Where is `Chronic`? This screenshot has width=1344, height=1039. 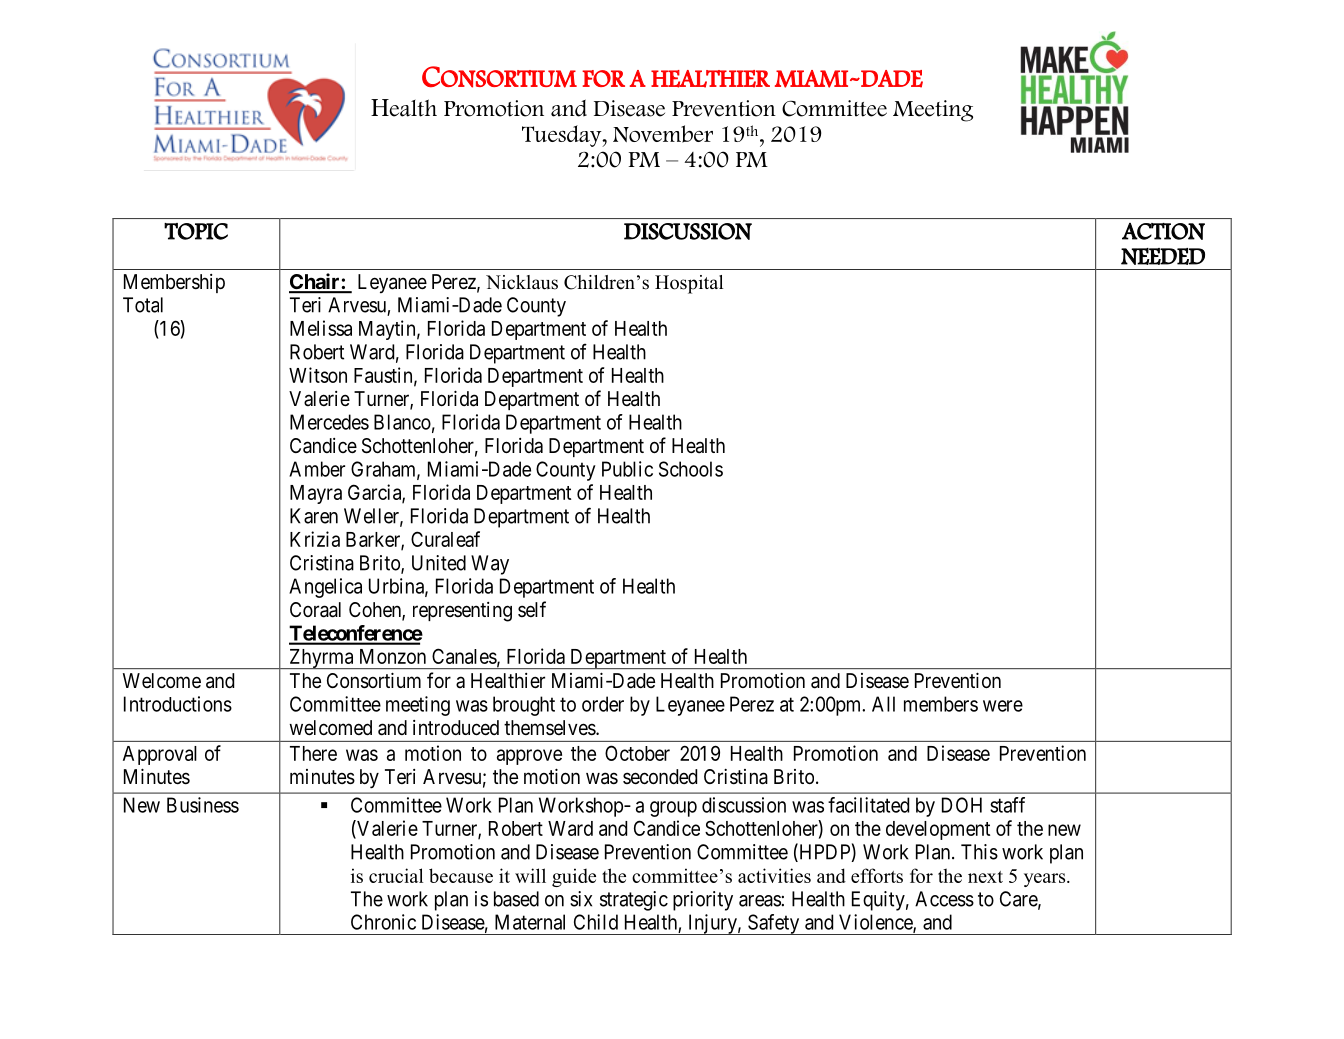
Chronic is located at coordinates (383, 922).
